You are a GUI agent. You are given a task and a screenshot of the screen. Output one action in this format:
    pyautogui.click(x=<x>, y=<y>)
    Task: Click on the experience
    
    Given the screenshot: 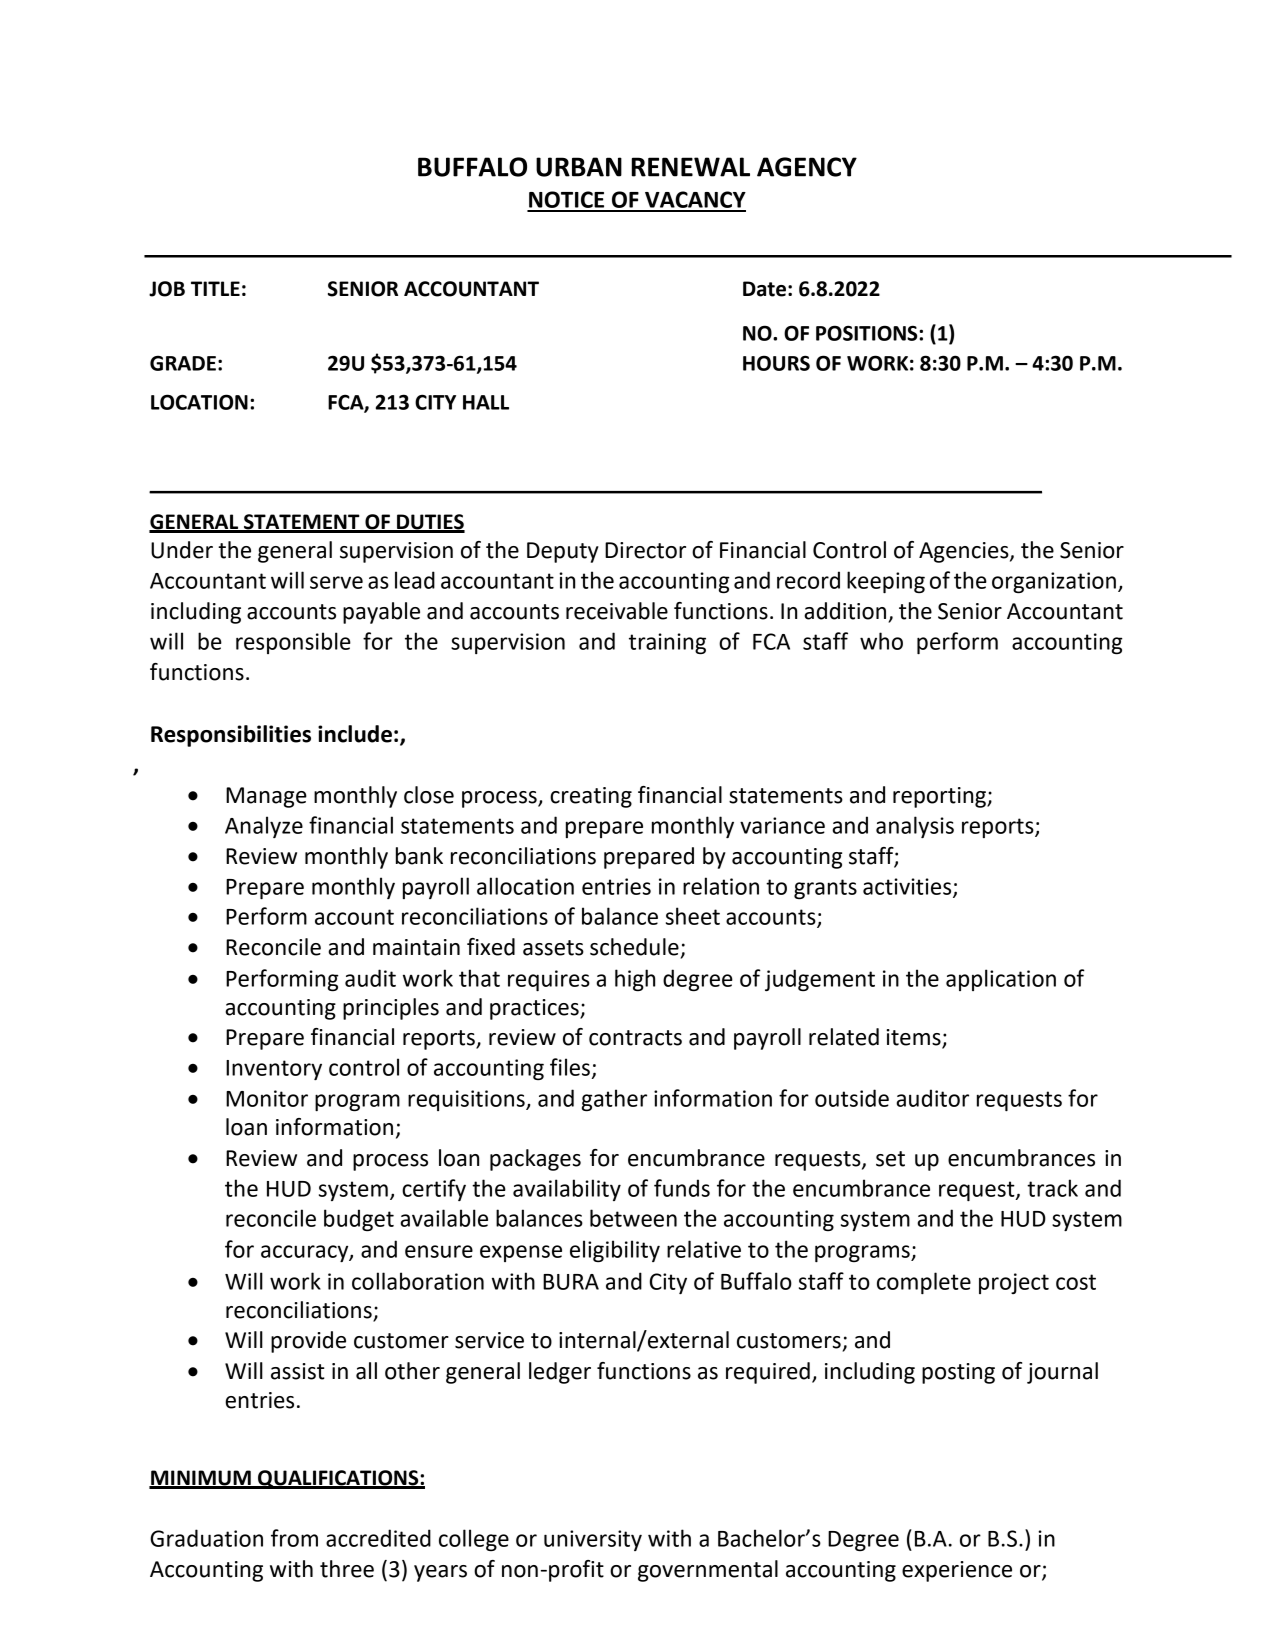 What is the action you would take?
    pyautogui.click(x=957, y=1571)
